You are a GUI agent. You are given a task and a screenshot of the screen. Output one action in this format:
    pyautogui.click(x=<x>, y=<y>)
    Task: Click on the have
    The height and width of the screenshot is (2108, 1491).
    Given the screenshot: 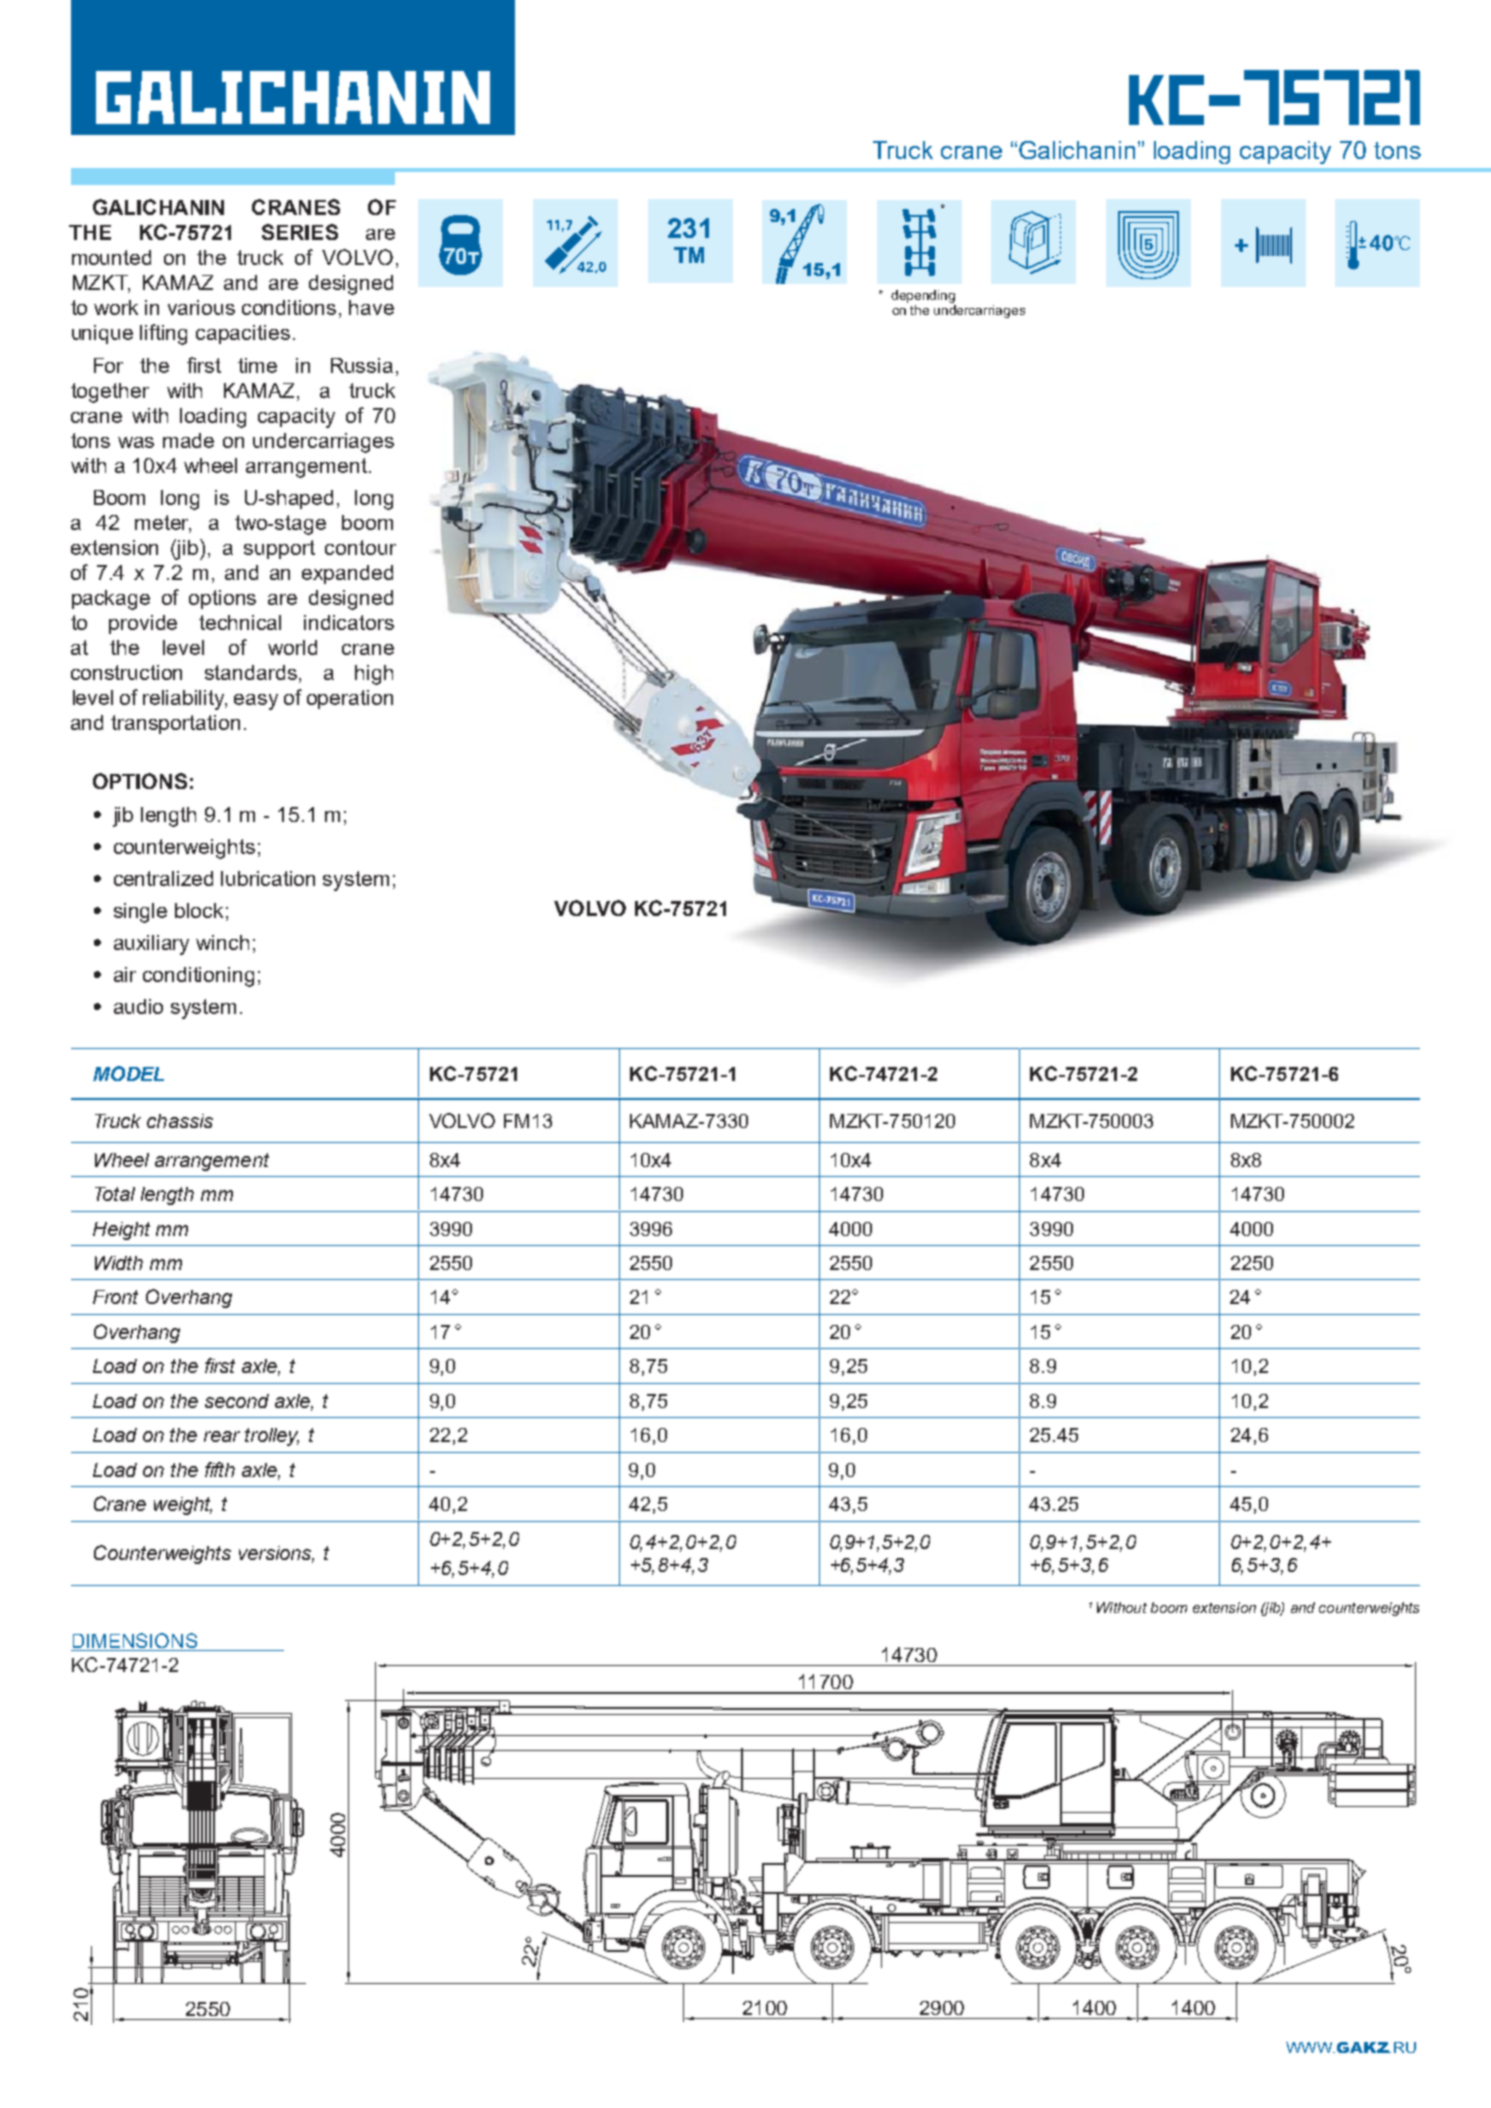 What is the action you would take?
    pyautogui.click(x=371, y=307)
